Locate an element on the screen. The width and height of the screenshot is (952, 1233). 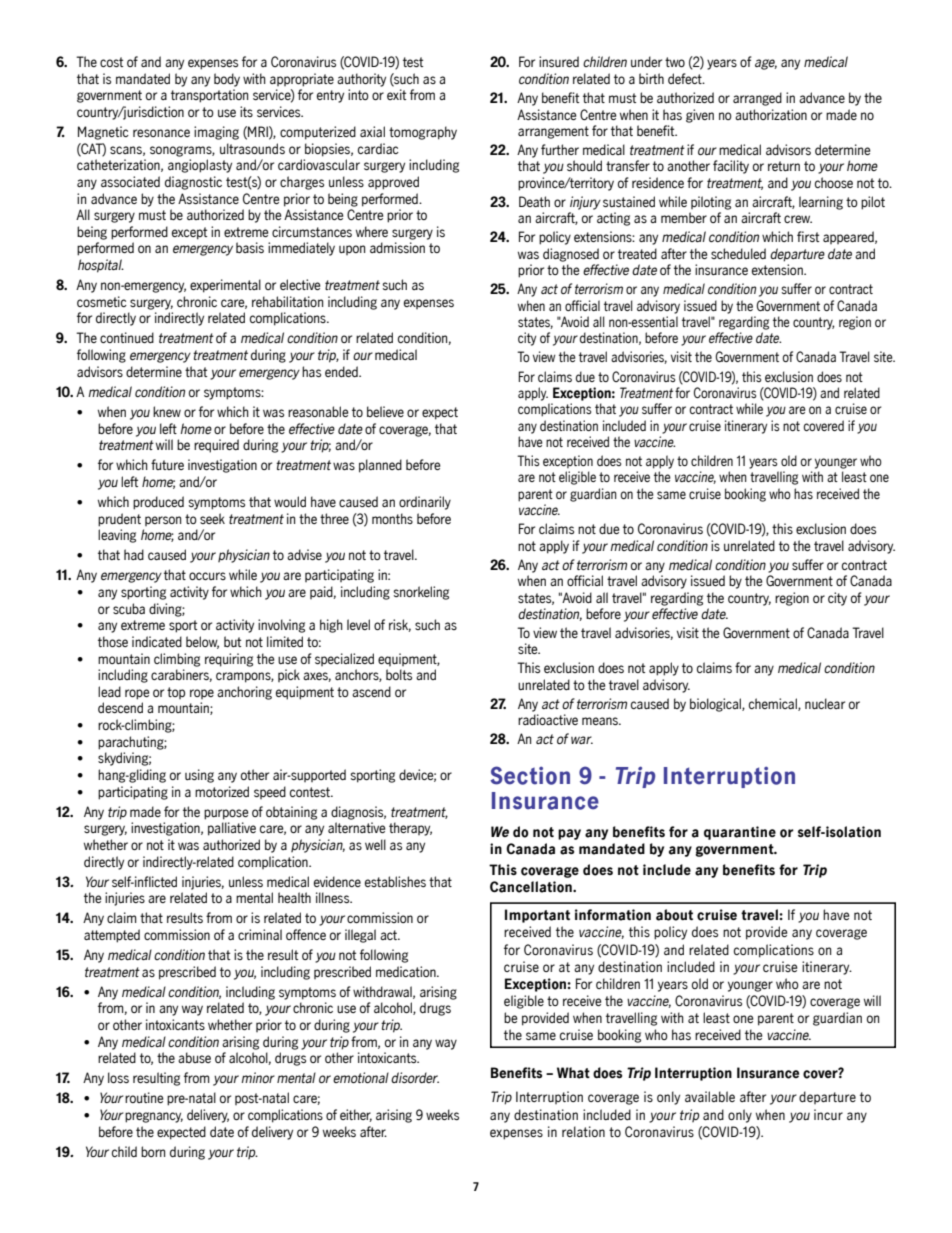
pregnancy is located at coordinates (154, 1117).
